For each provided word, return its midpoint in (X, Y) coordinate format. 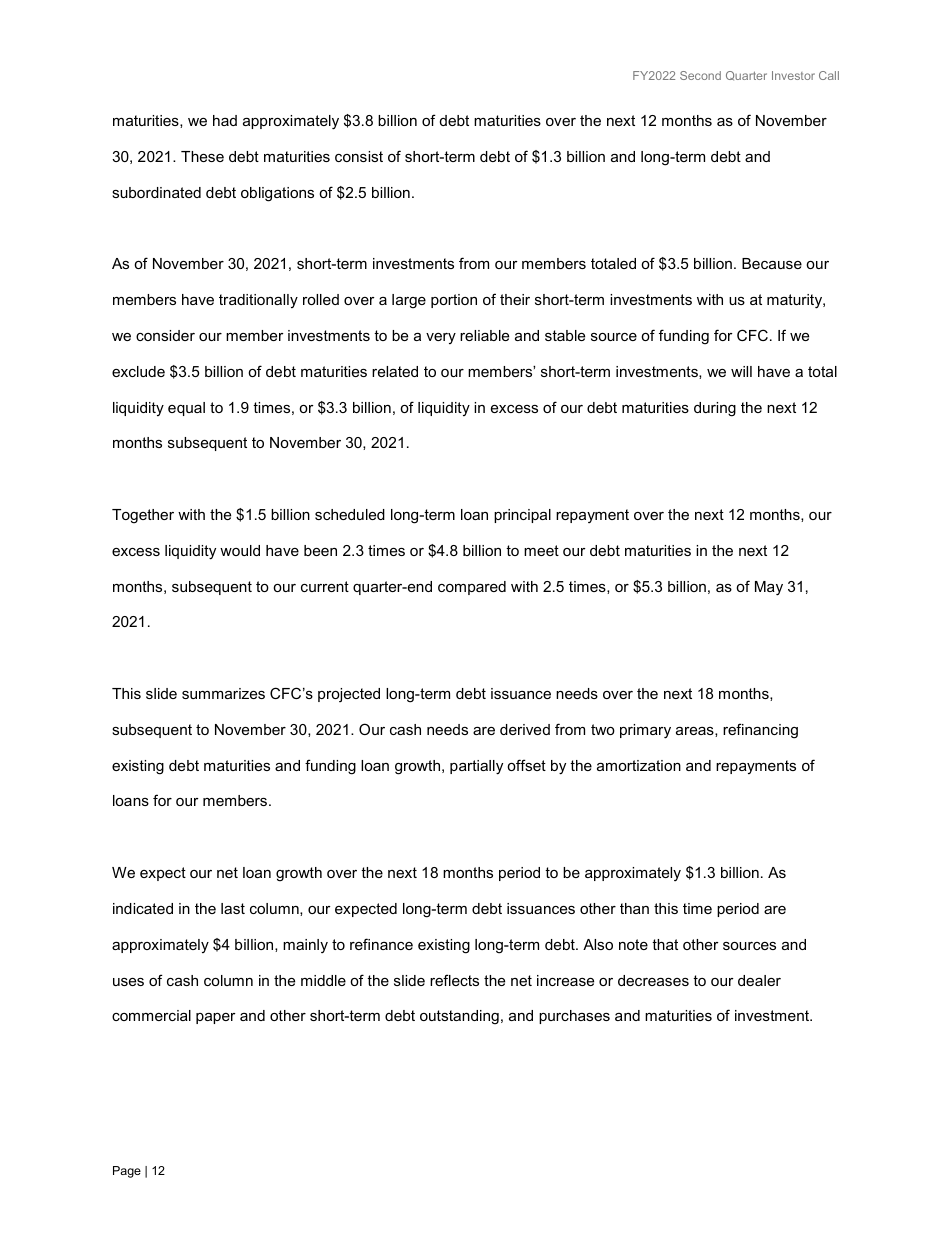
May (769, 588)
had (225, 120)
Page (127, 1172)
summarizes (223, 693)
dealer (759, 980)
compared (472, 588)
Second (700, 75)
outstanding (459, 1017)
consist (359, 156)
